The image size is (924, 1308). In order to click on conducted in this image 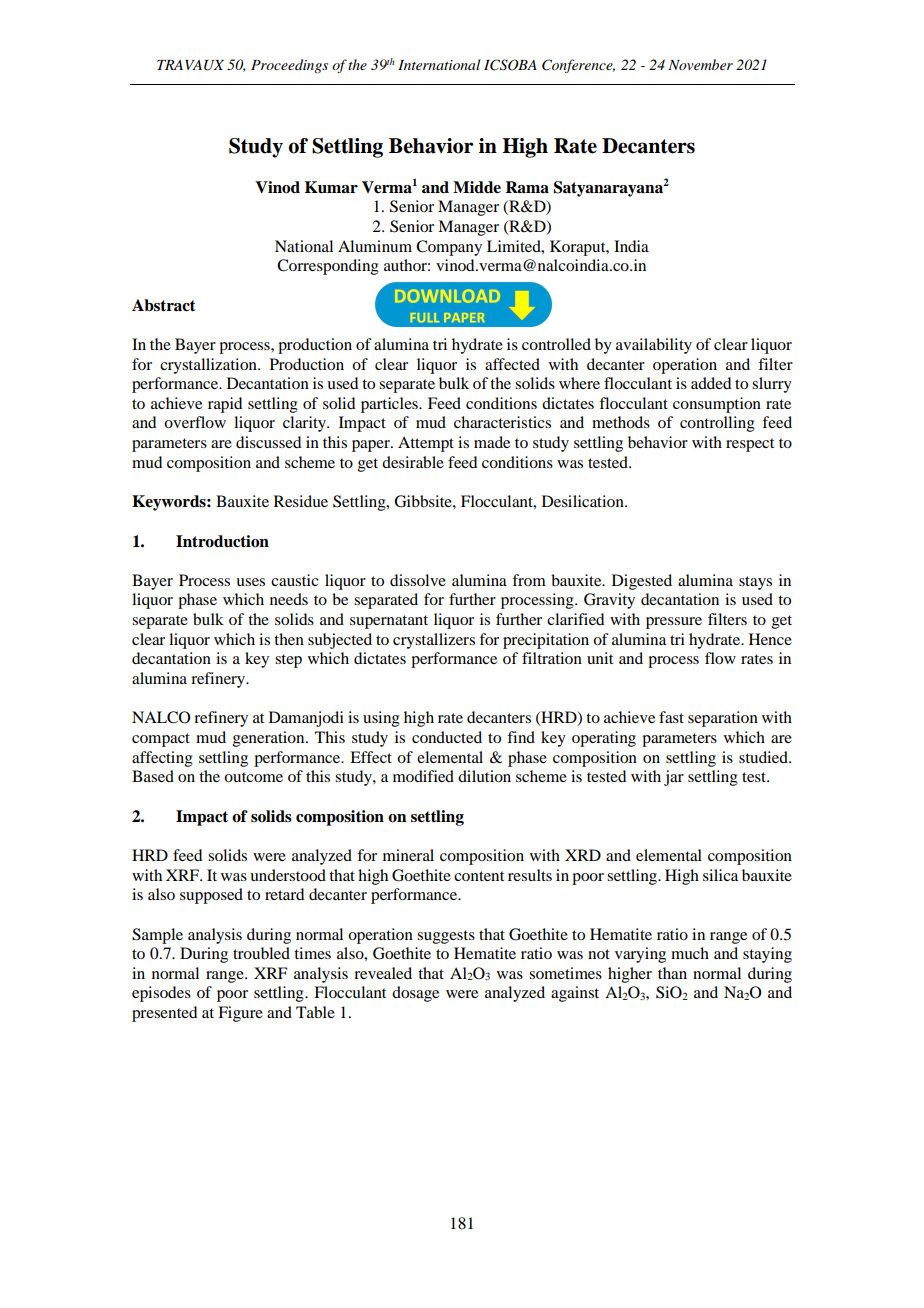, I will do `click(447, 737)`.
